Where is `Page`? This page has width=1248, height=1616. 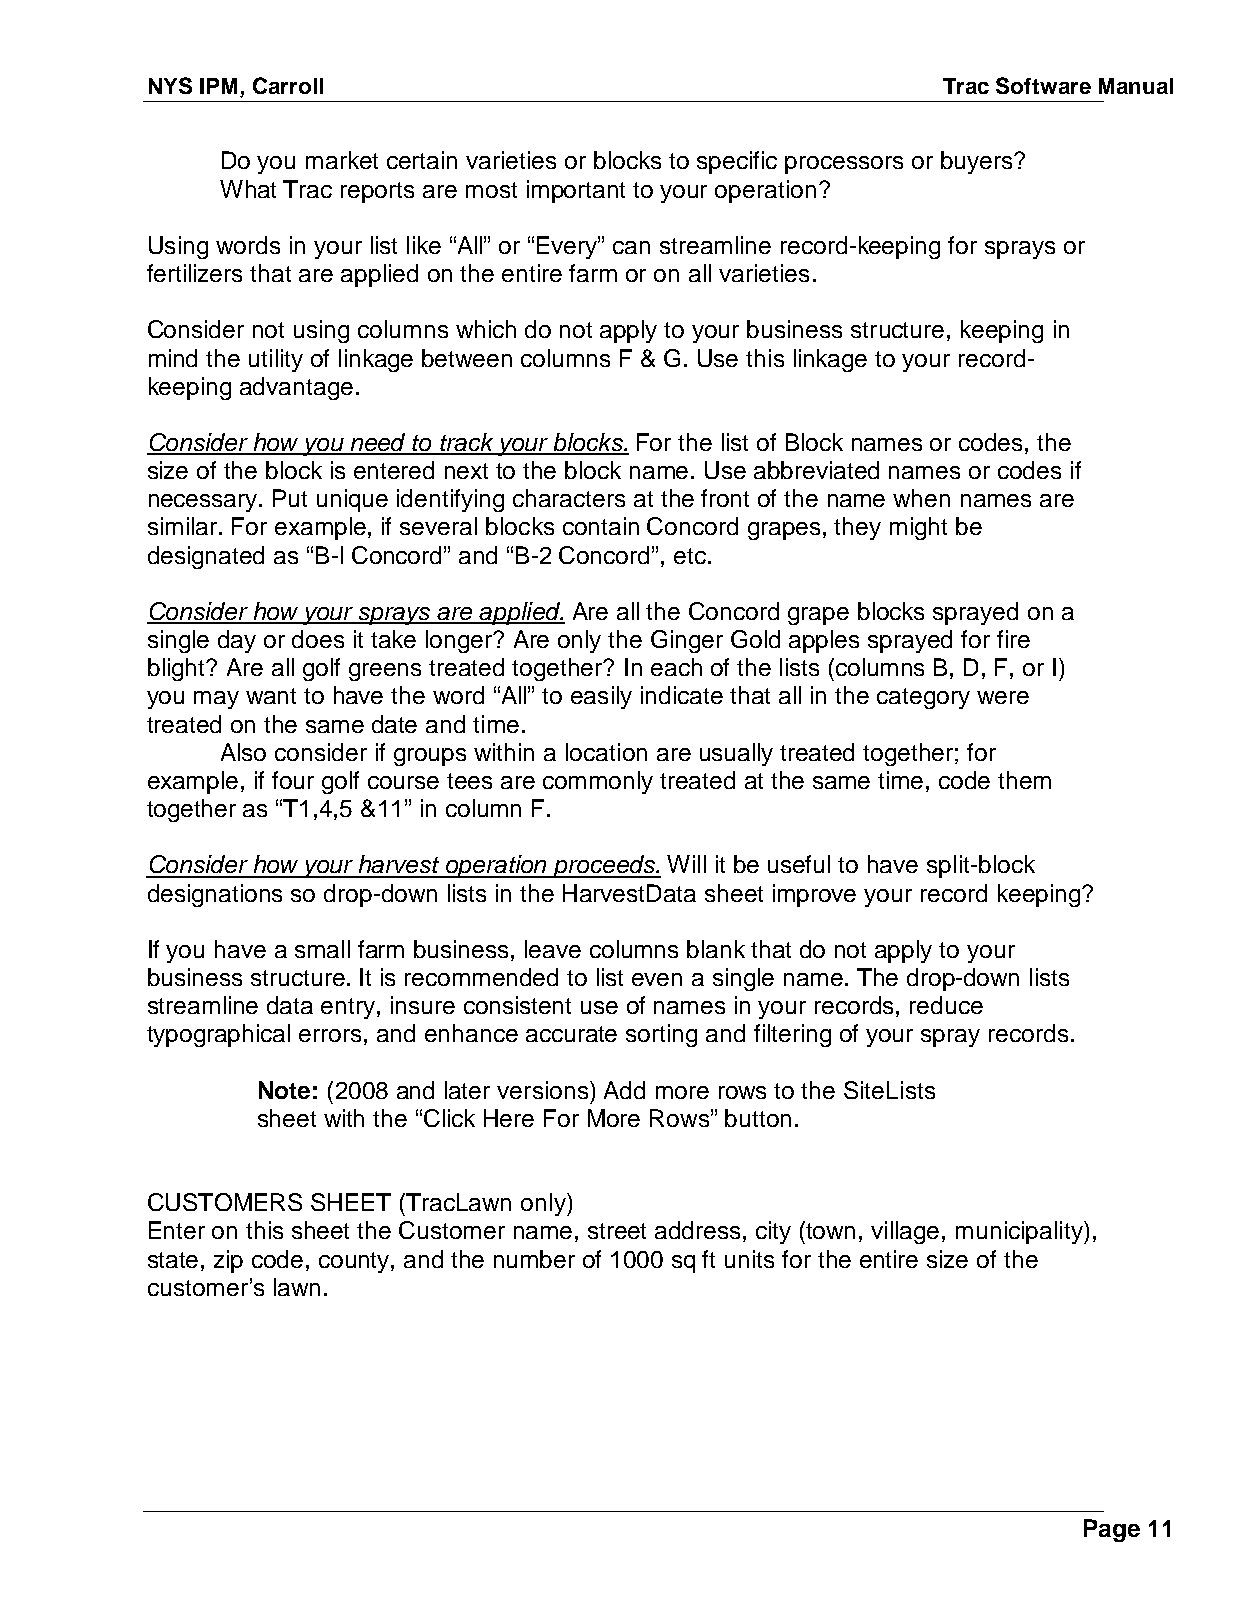 Page is located at coordinates (1112, 1530).
